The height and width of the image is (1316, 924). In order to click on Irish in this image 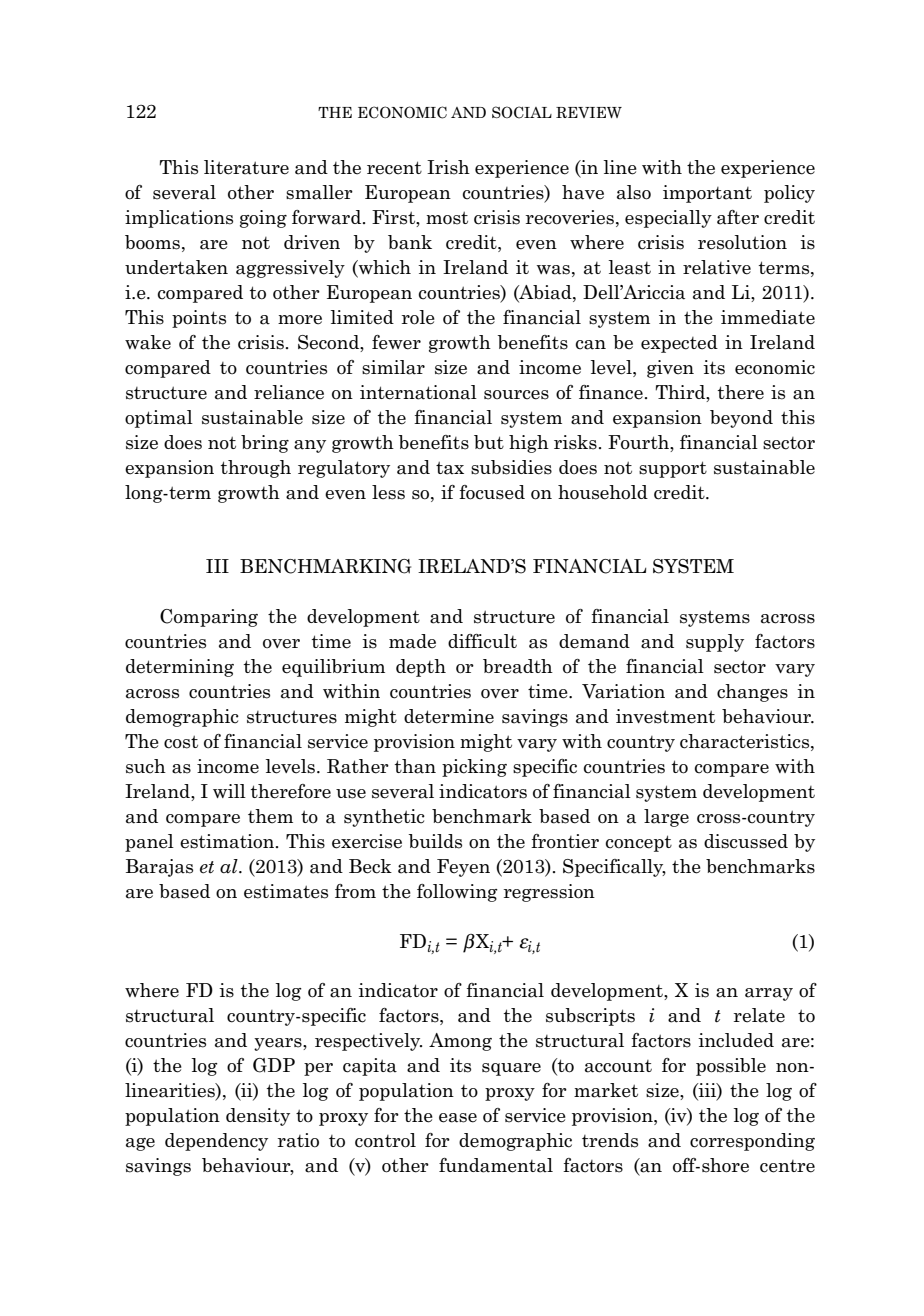, I will do `click(448, 167)`.
